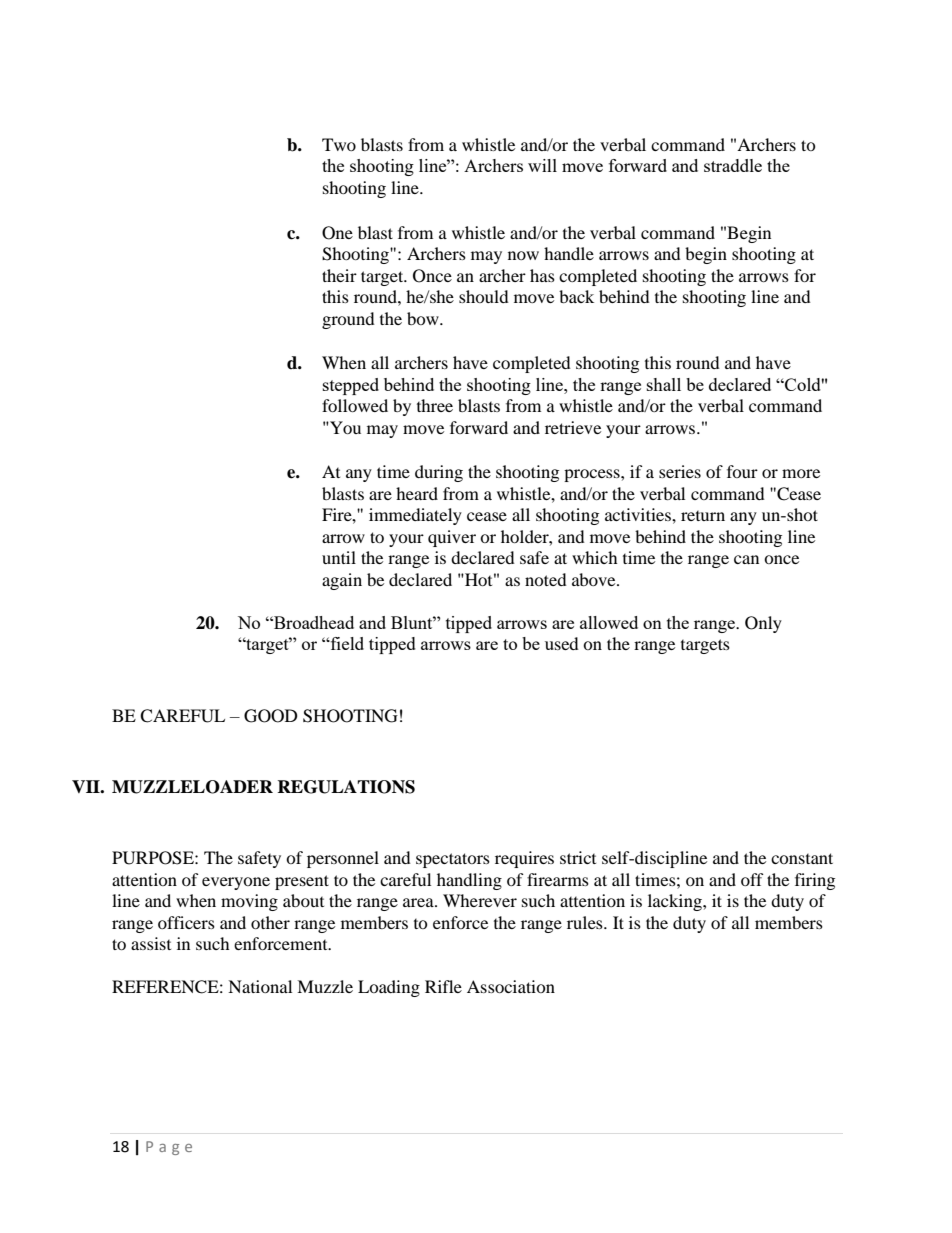 This document has width=952, height=1233. What do you see at coordinates (511, 986) in the document?
I see `Association` at bounding box center [511, 986].
